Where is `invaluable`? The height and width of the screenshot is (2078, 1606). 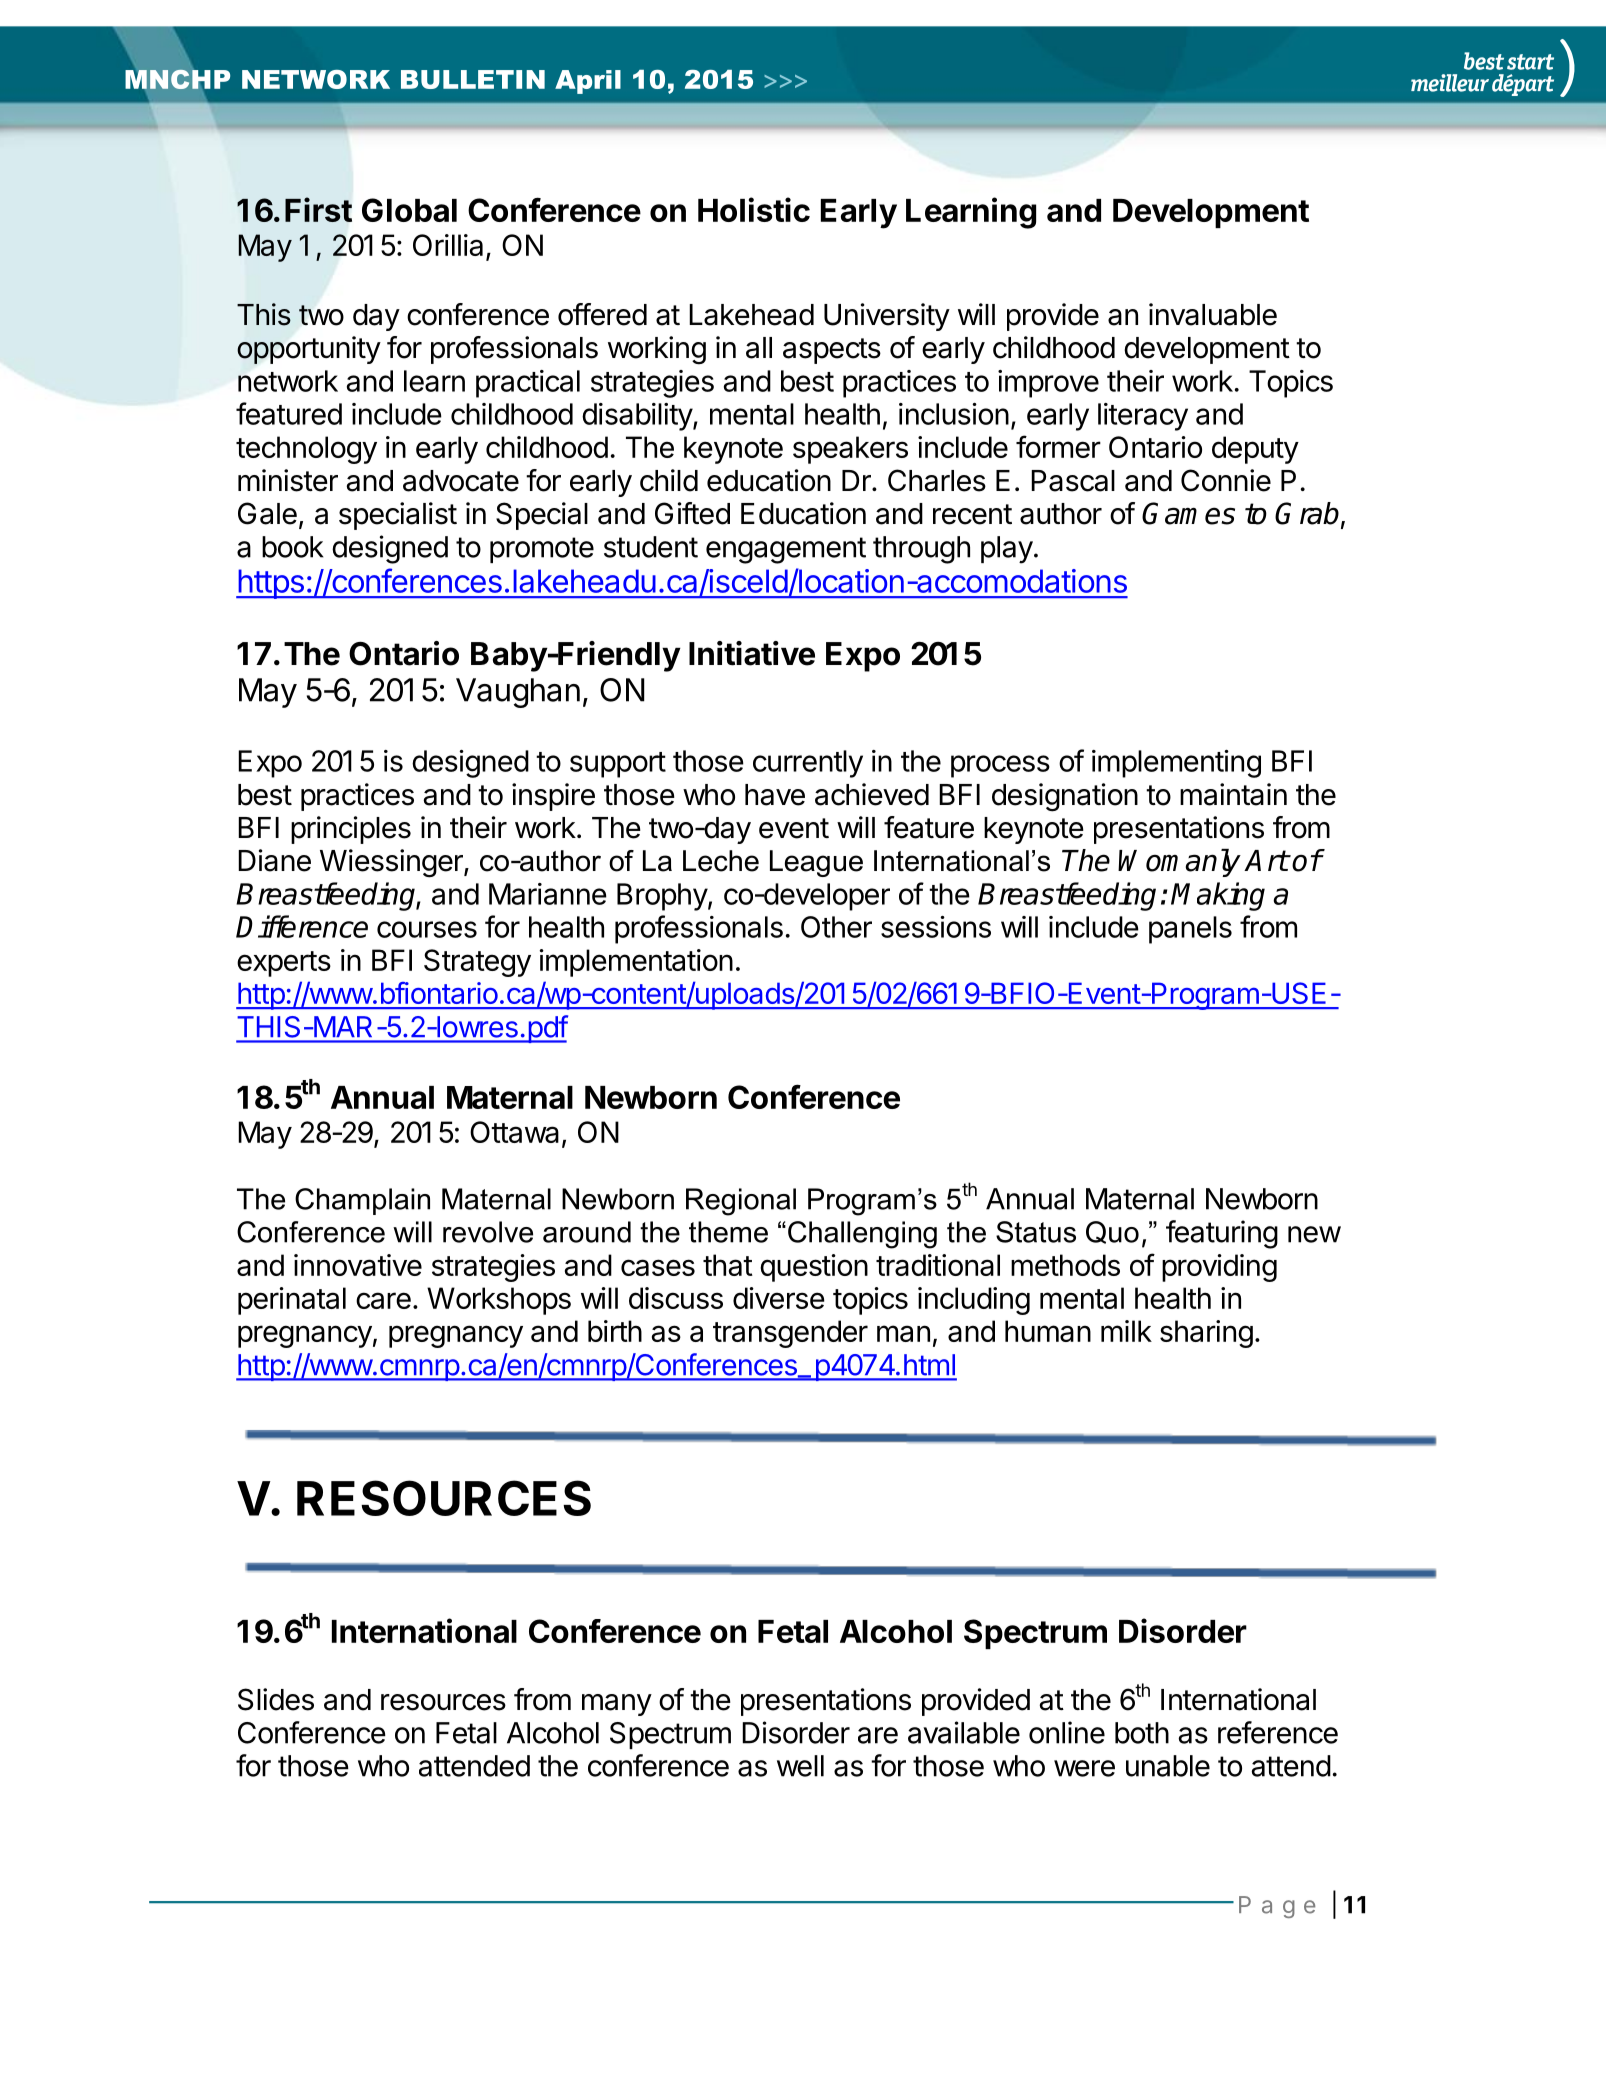 invaluable is located at coordinates (1213, 314).
